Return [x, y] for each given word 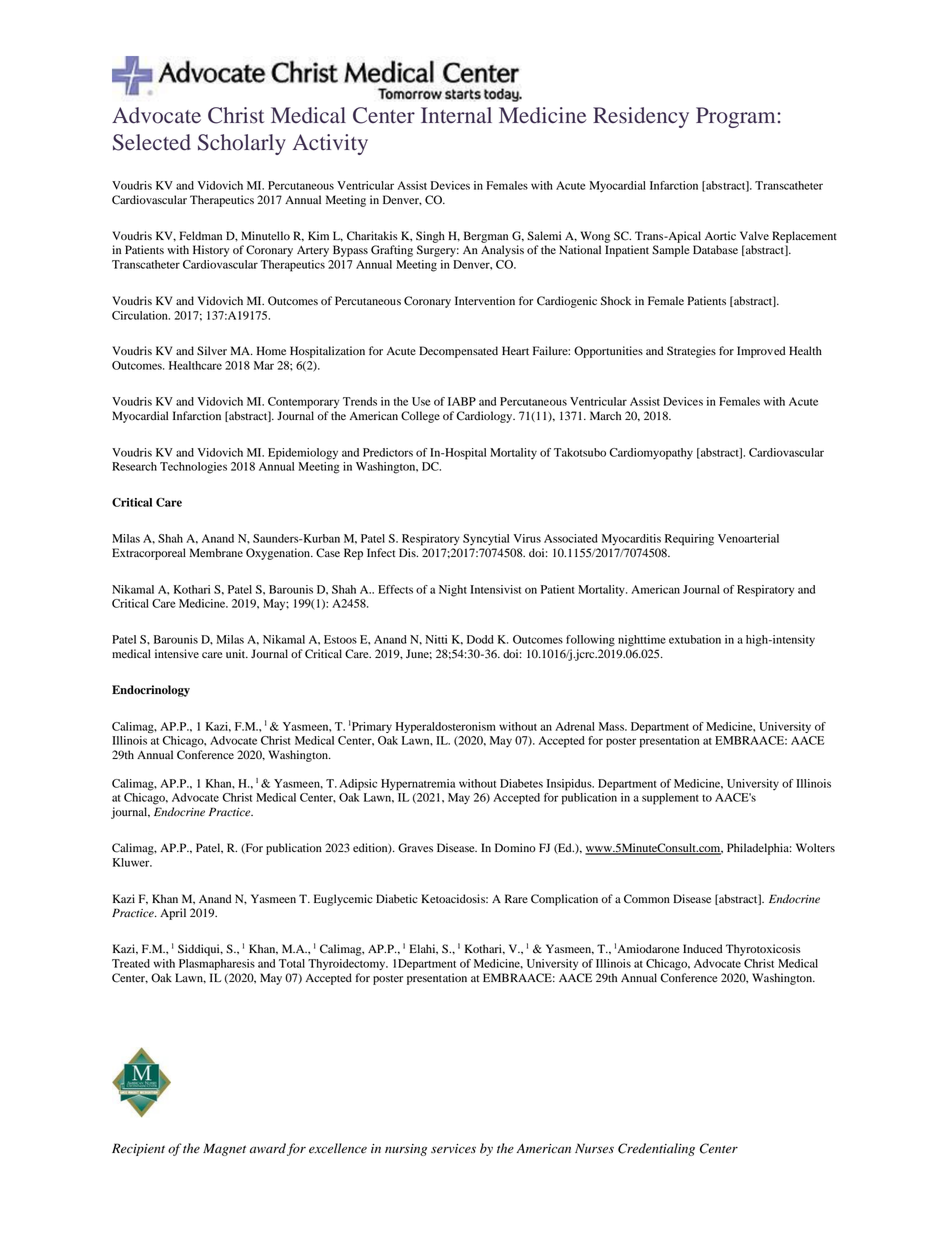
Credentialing [656, 1149]
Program [737, 117]
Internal [456, 115]
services [453, 1149]
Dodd [480, 639]
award [268, 1148]
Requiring [689, 540]
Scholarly [242, 144]
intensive [177, 653]
